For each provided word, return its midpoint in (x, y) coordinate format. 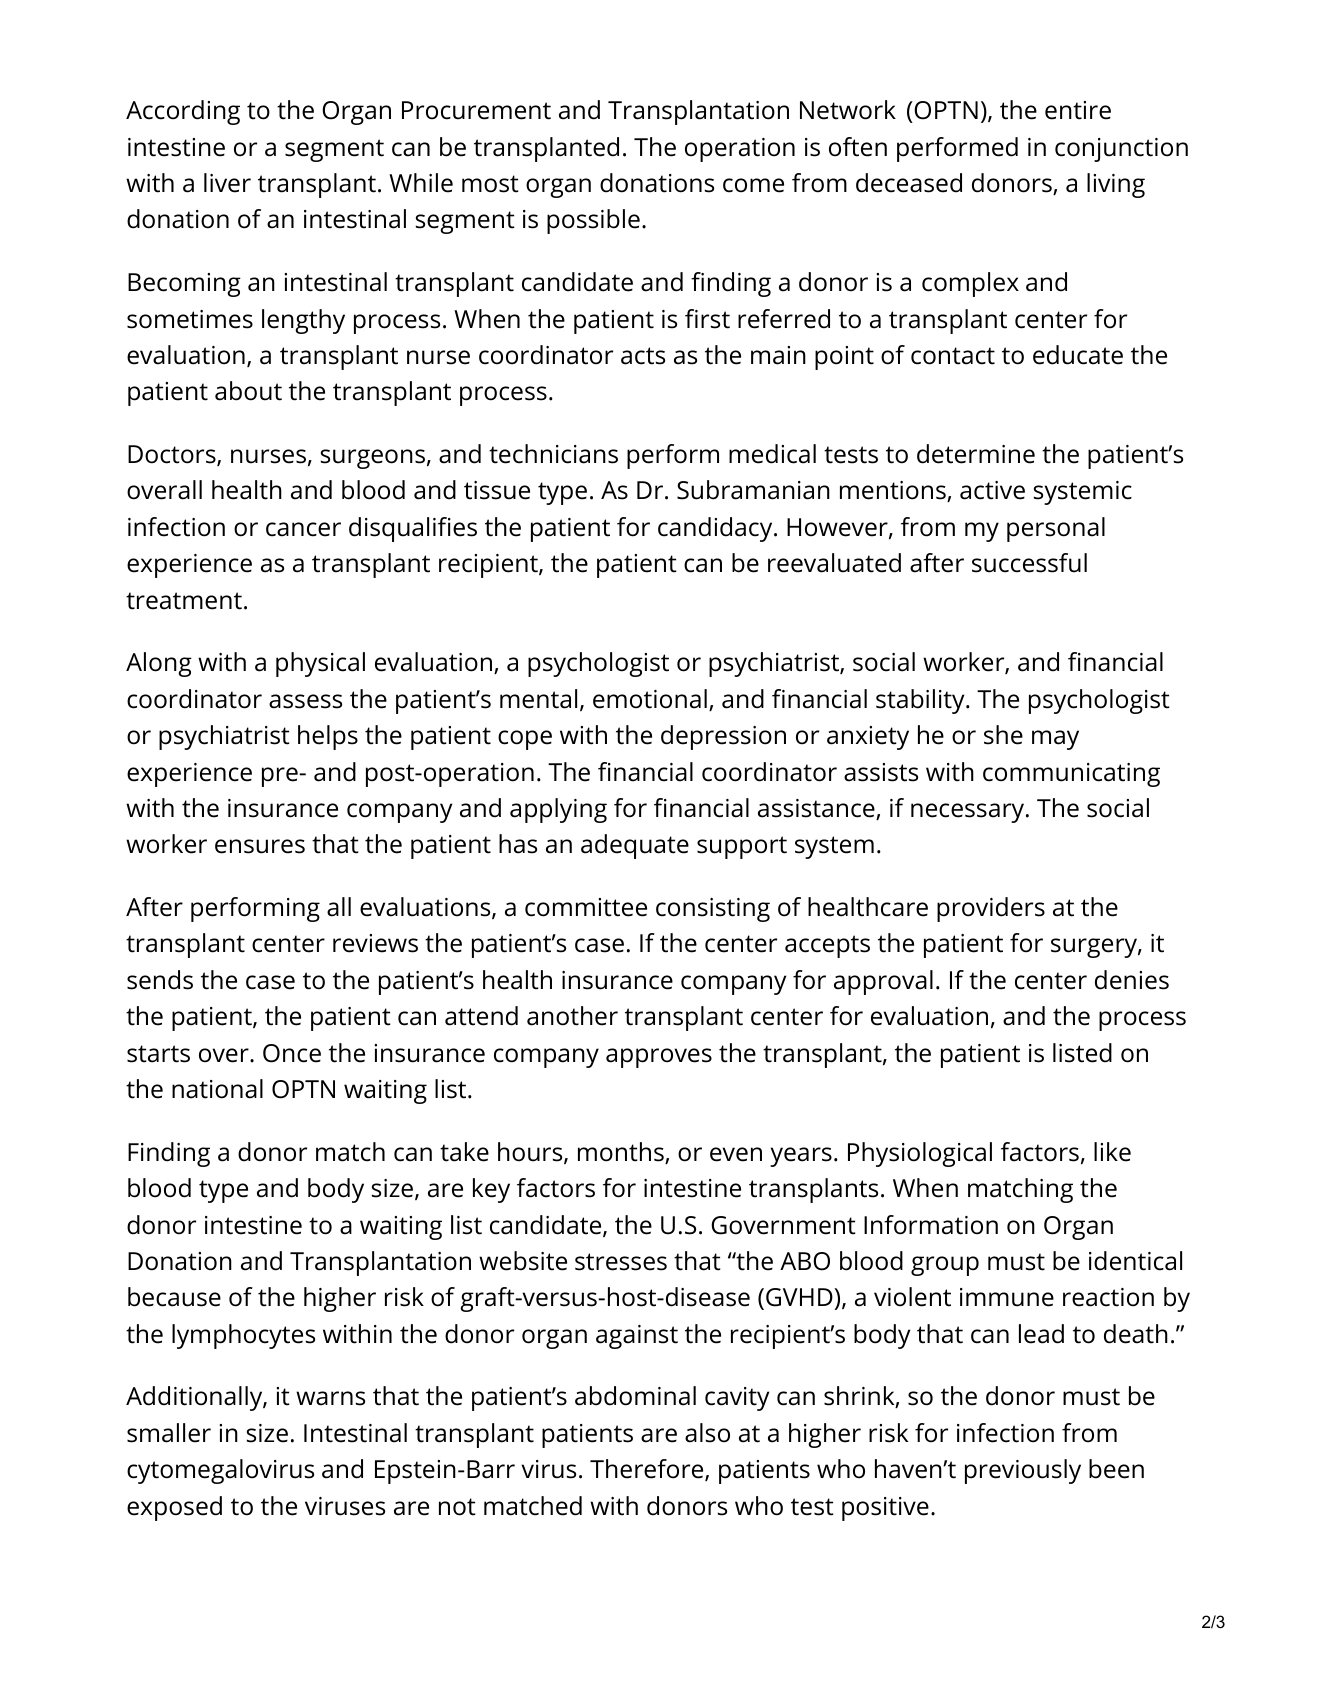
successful (1029, 563)
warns (330, 1398)
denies (1132, 980)
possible (593, 221)
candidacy (716, 529)
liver (227, 183)
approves (659, 1058)
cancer (303, 529)
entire (1078, 110)
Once (292, 1053)
